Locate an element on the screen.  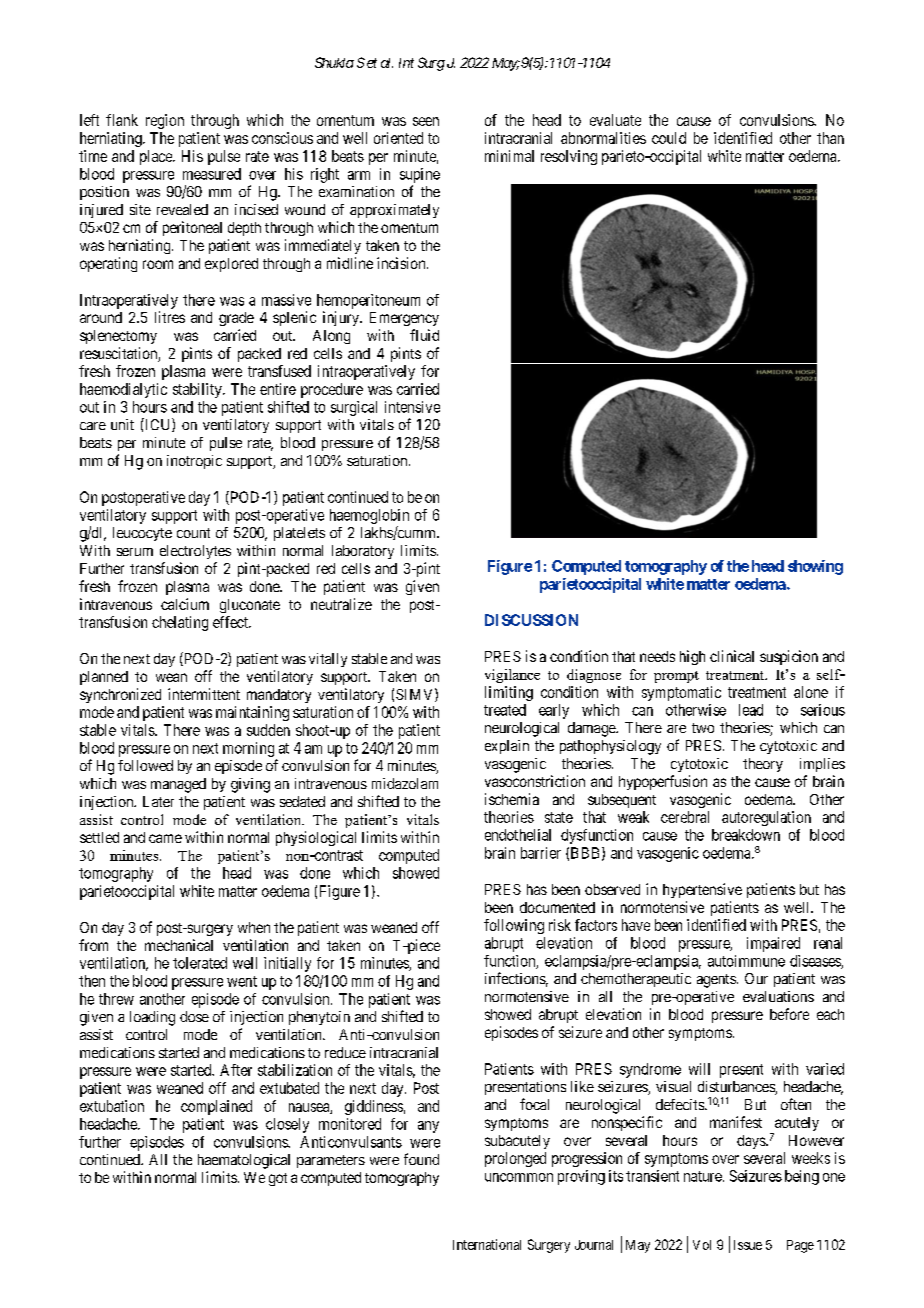
showing is located at coordinates (815, 567).
